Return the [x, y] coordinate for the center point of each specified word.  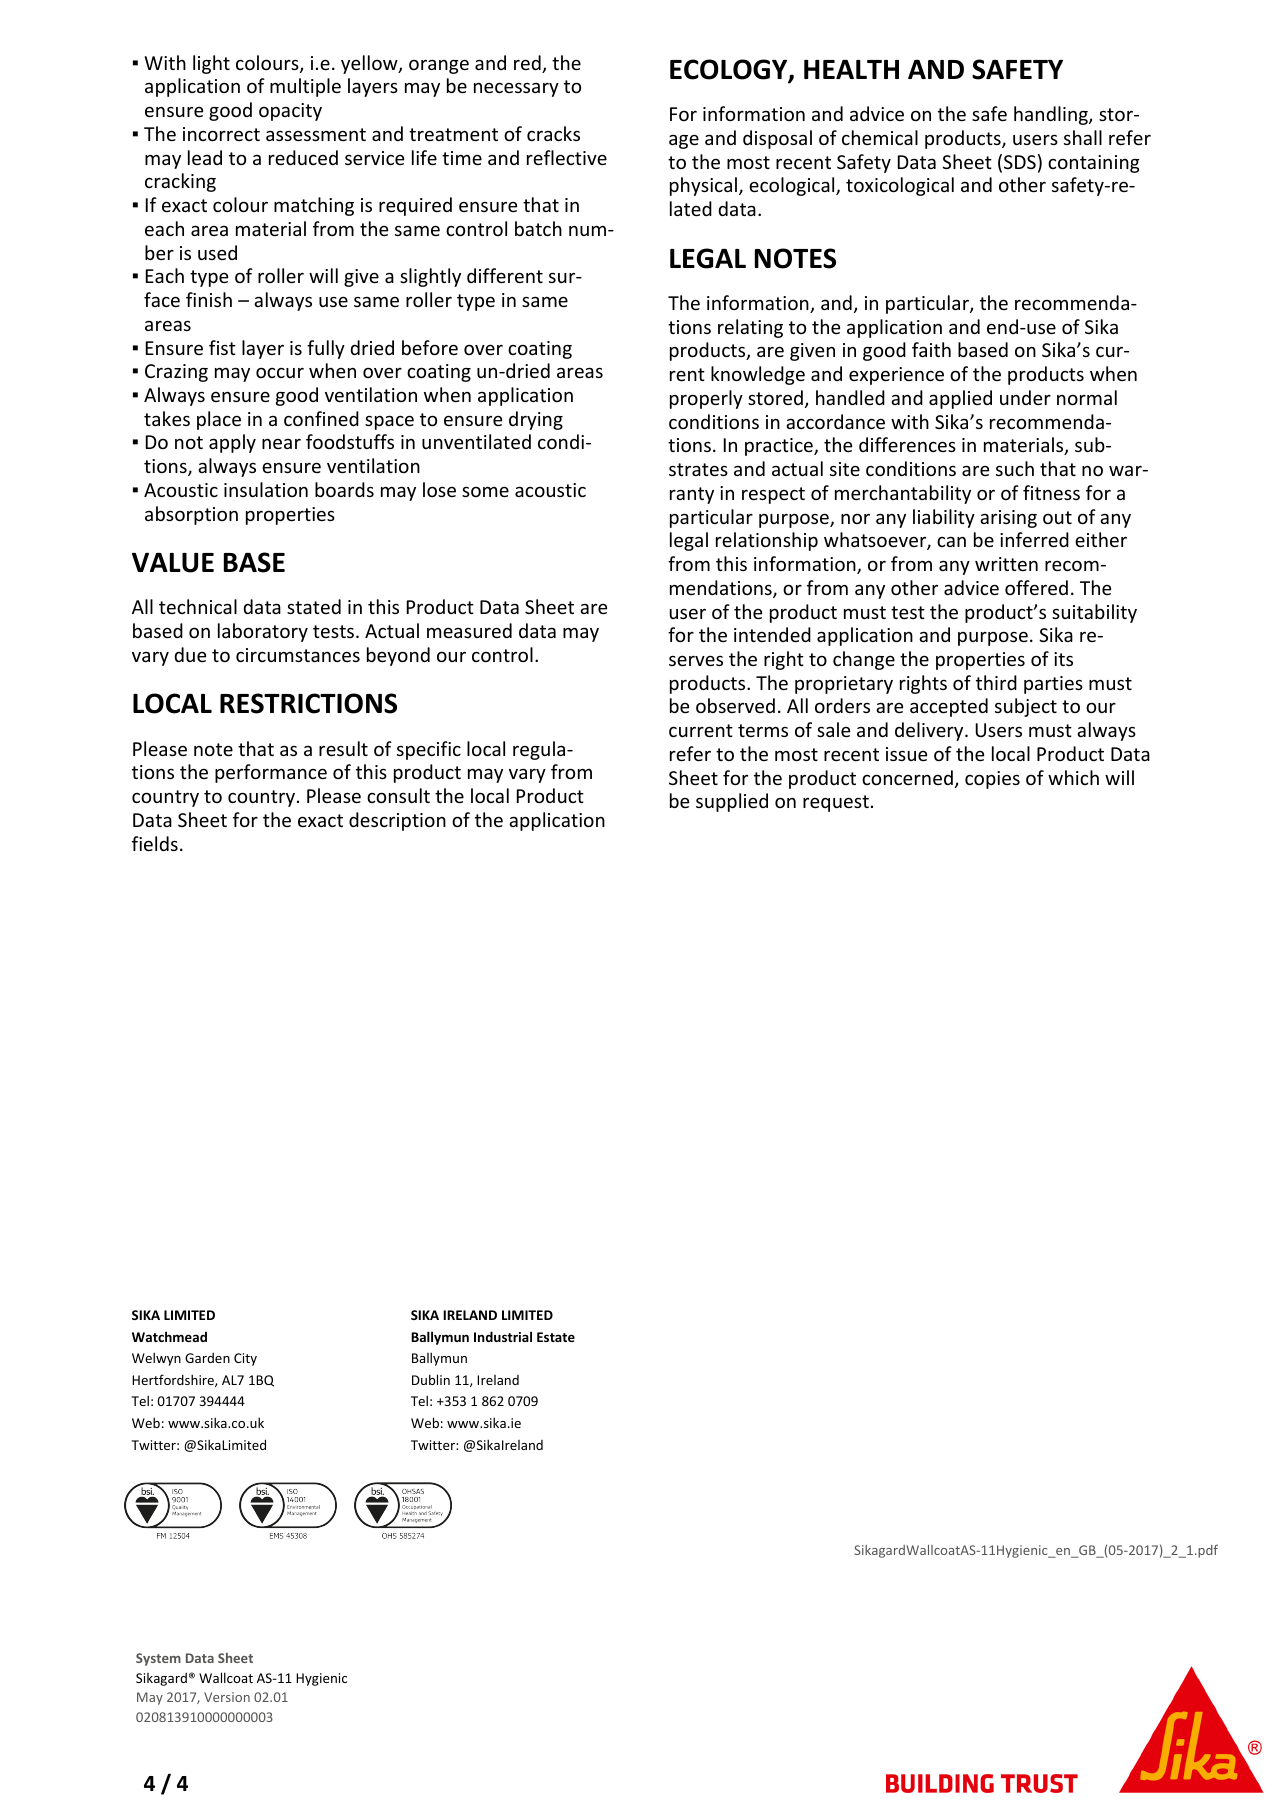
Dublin [431, 1379]
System [158, 1659]
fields [155, 843]
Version [227, 1697]
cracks [553, 133]
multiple [305, 87]
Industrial [503, 1336]
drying [536, 420]
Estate [556, 1337]
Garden [207, 1358]
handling [1052, 115]
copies [992, 780]
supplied [732, 802]
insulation [266, 489]
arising [1008, 519]
